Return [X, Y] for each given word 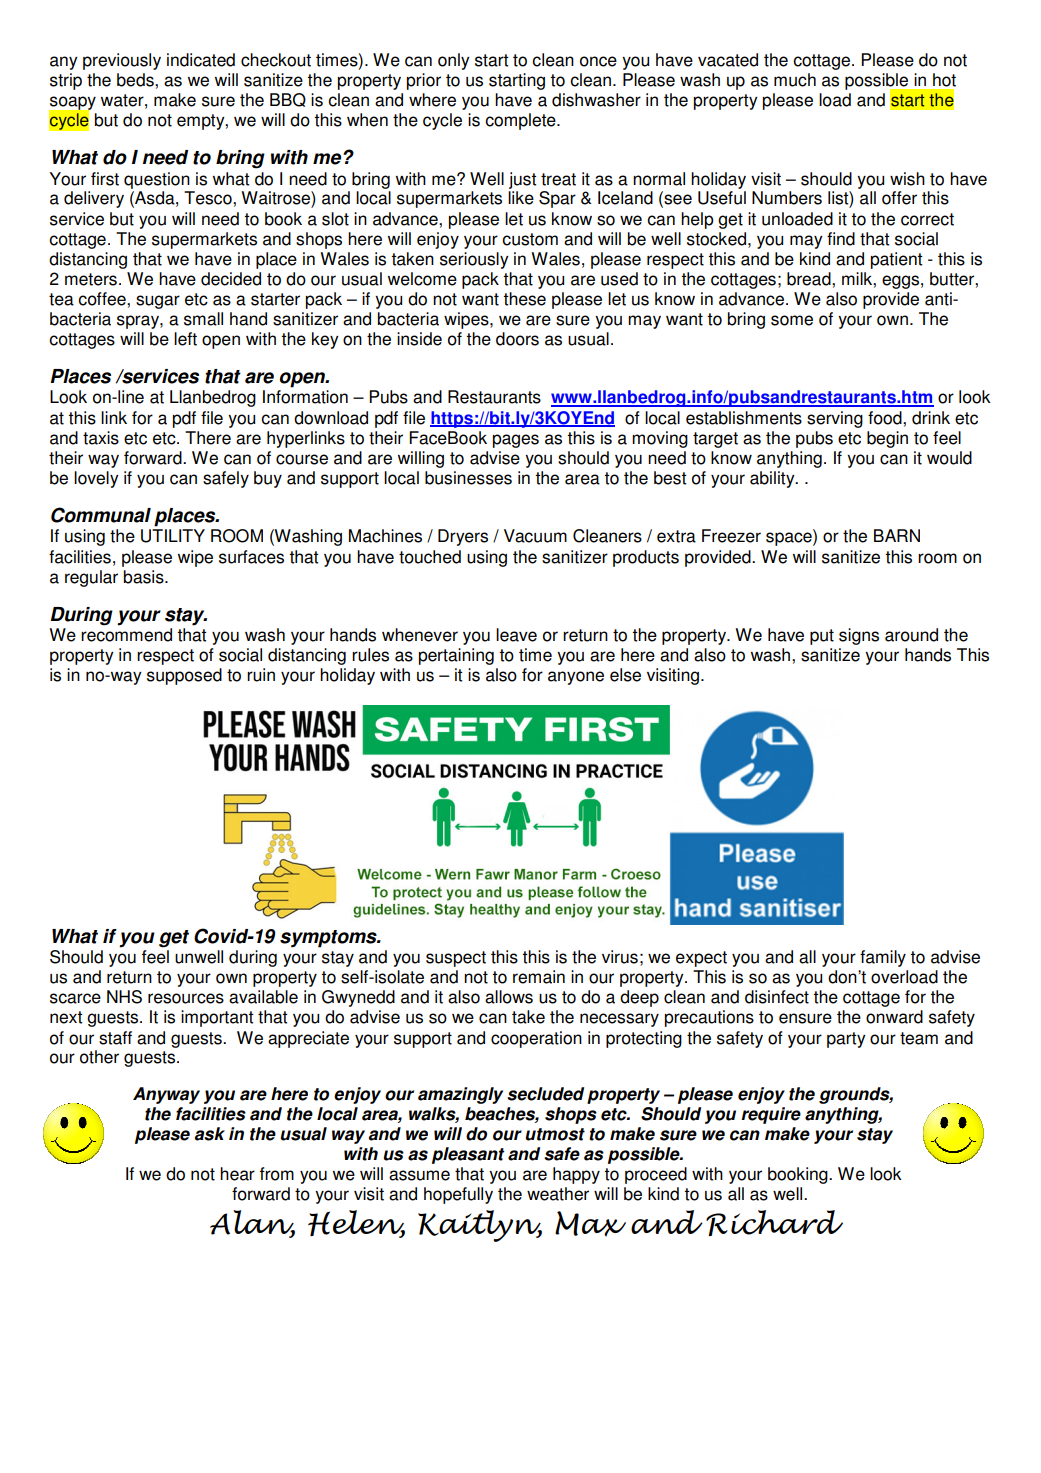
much [795, 80]
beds [136, 80]
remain [539, 977]
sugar [158, 302]
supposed [184, 676]
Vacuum [535, 536]
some [792, 320]
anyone [576, 678]
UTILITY [173, 536]
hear [237, 1174]
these [524, 299]
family [883, 958]
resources [186, 998]
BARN [897, 535]
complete [521, 121]
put [822, 637]
